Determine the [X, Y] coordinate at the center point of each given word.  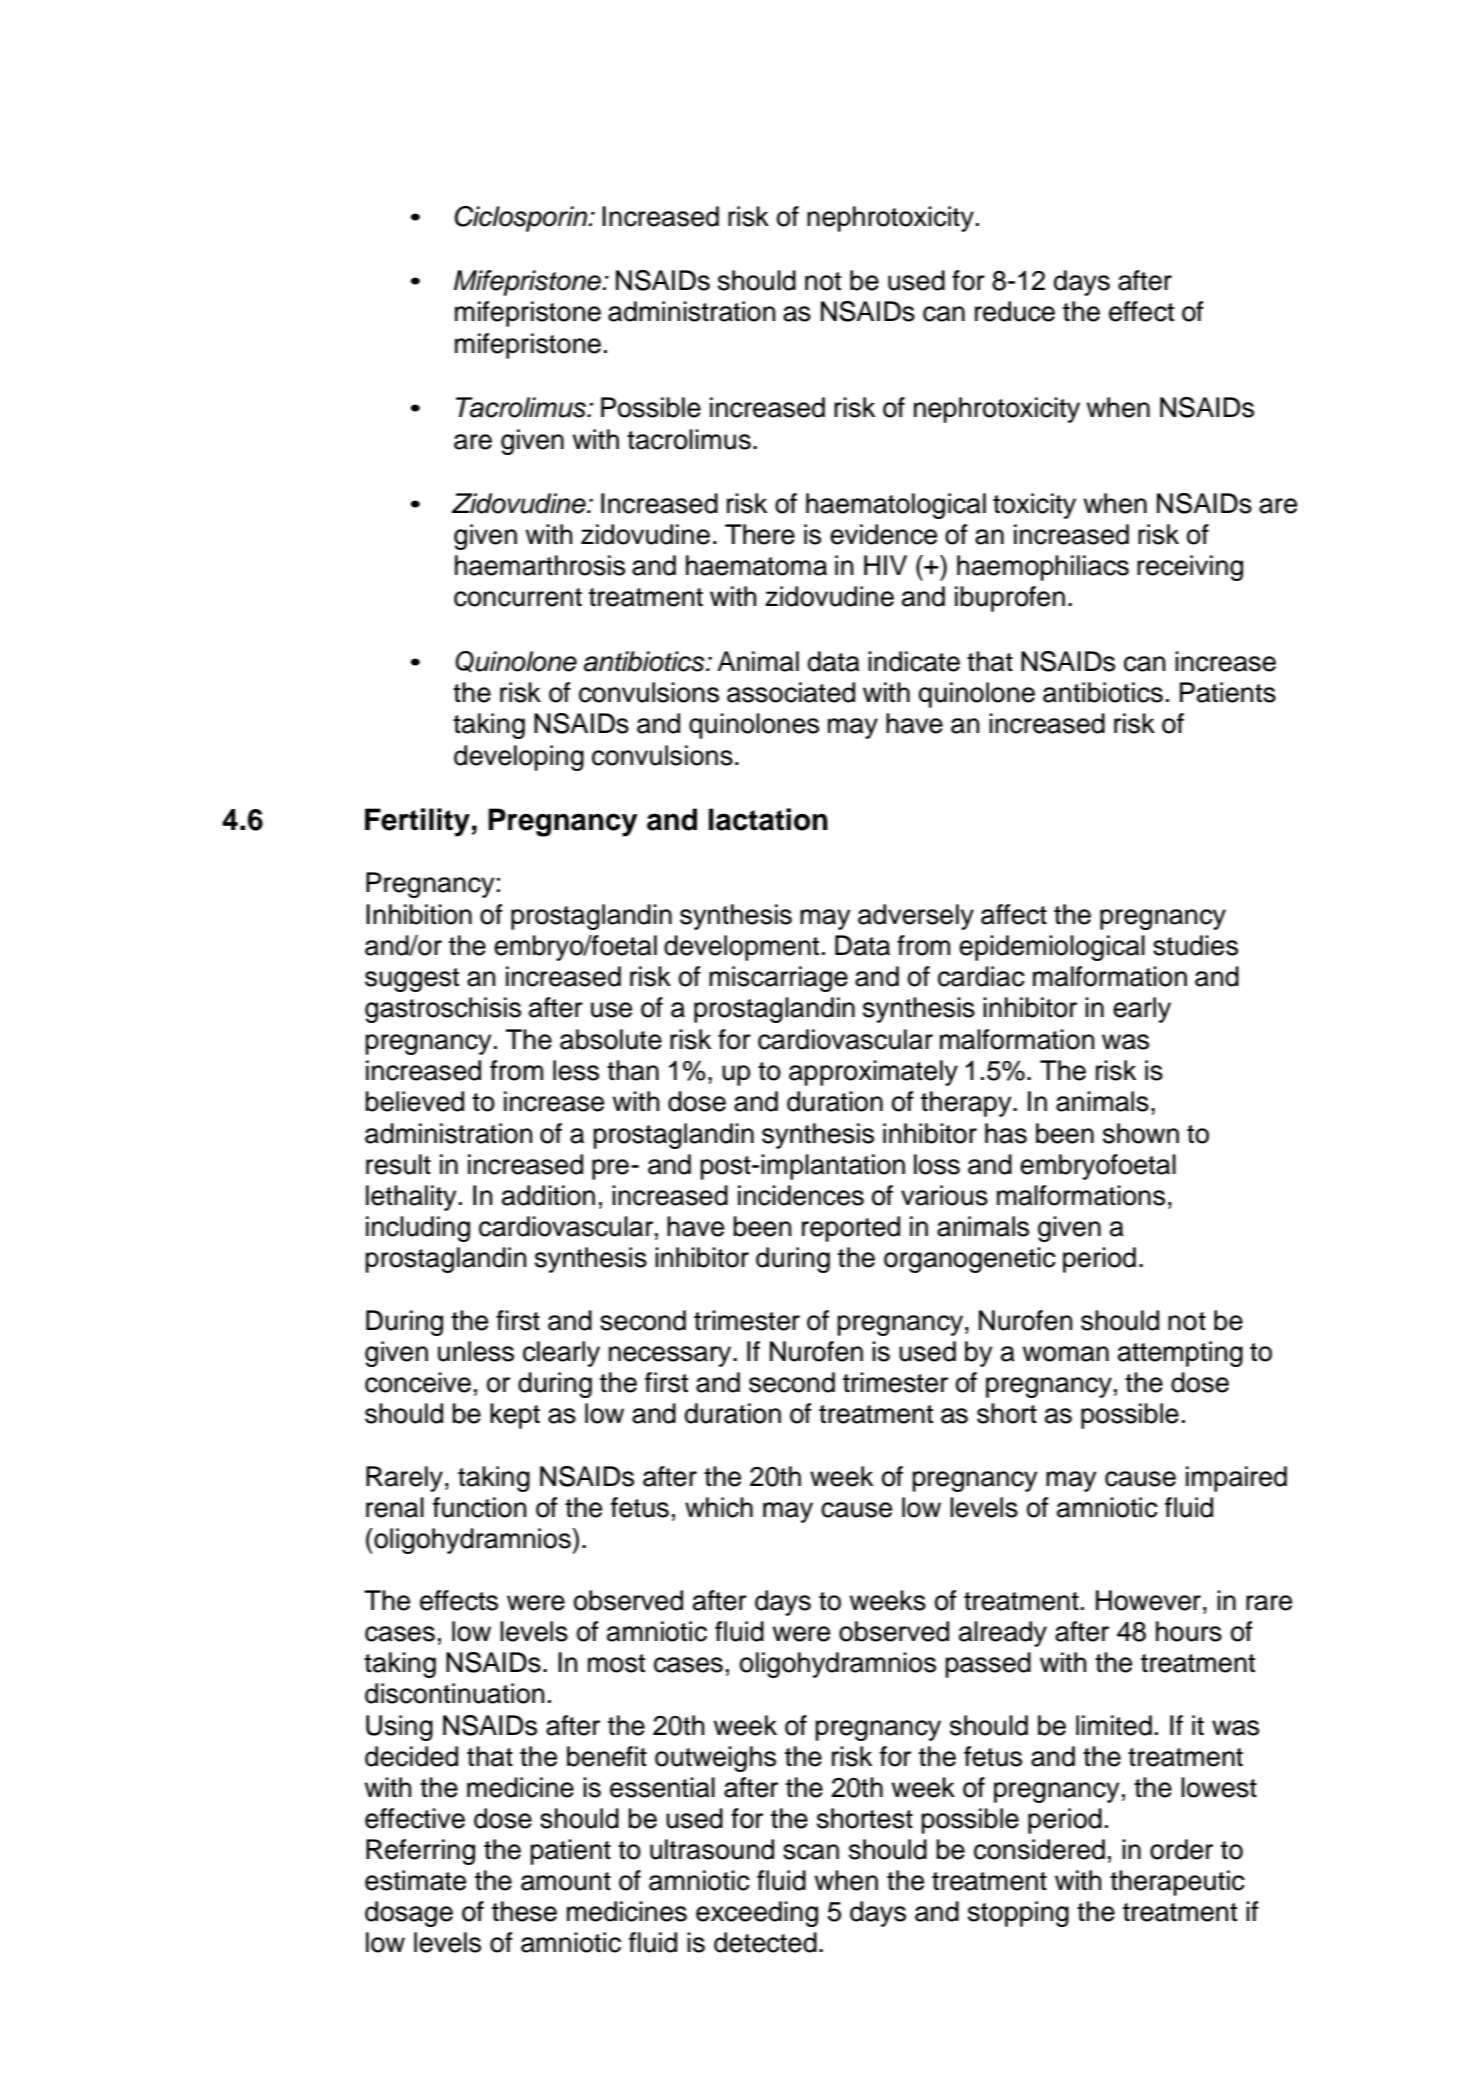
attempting [1180, 1354]
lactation [768, 819]
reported [851, 1229]
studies [1195, 945]
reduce [1015, 311]
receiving [1190, 568]
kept [515, 1416]
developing [519, 758]
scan [811, 1852]
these [524, 1911]
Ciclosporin [522, 219]
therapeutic [1177, 1883]
